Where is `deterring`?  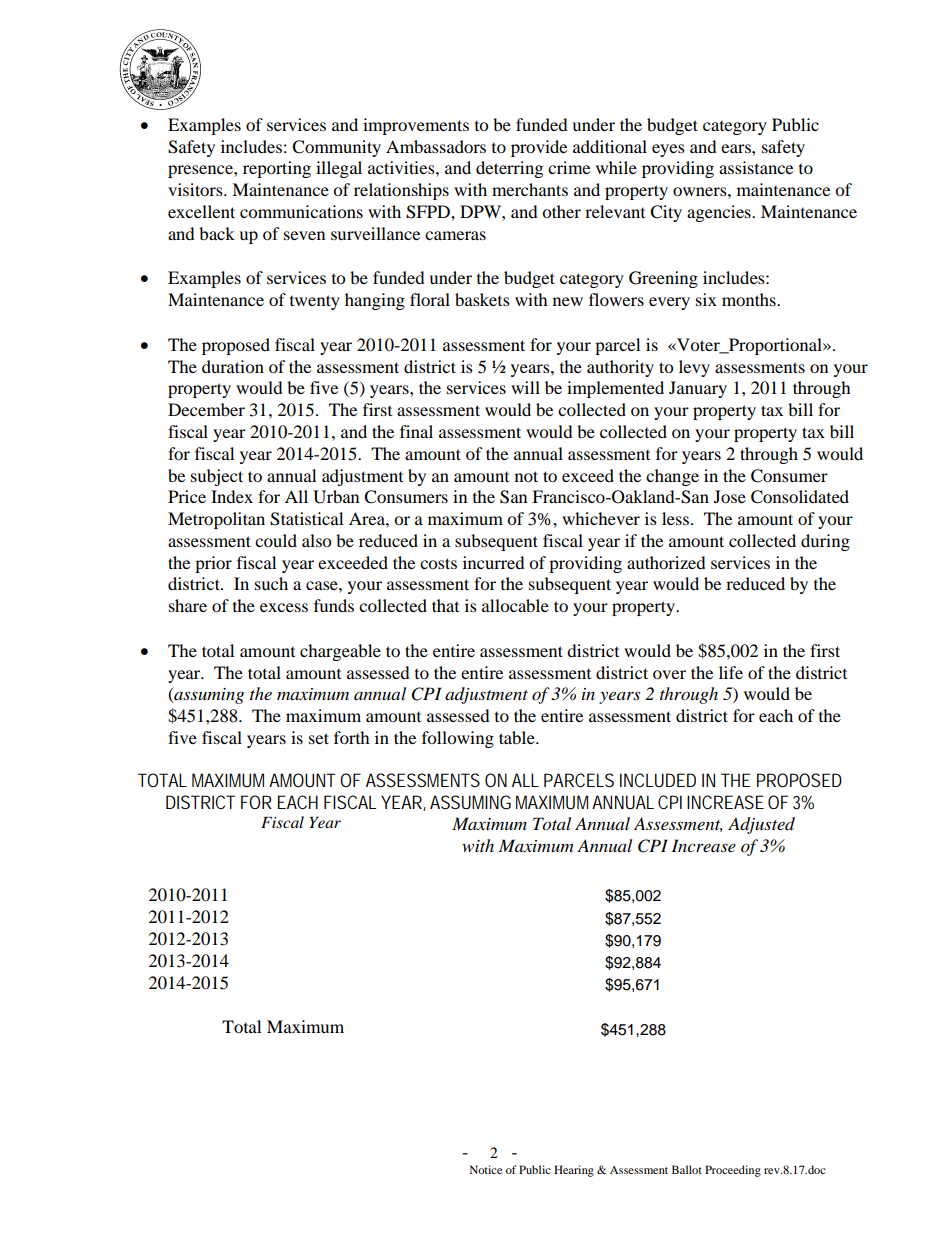 deterring is located at coordinates (509, 169).
